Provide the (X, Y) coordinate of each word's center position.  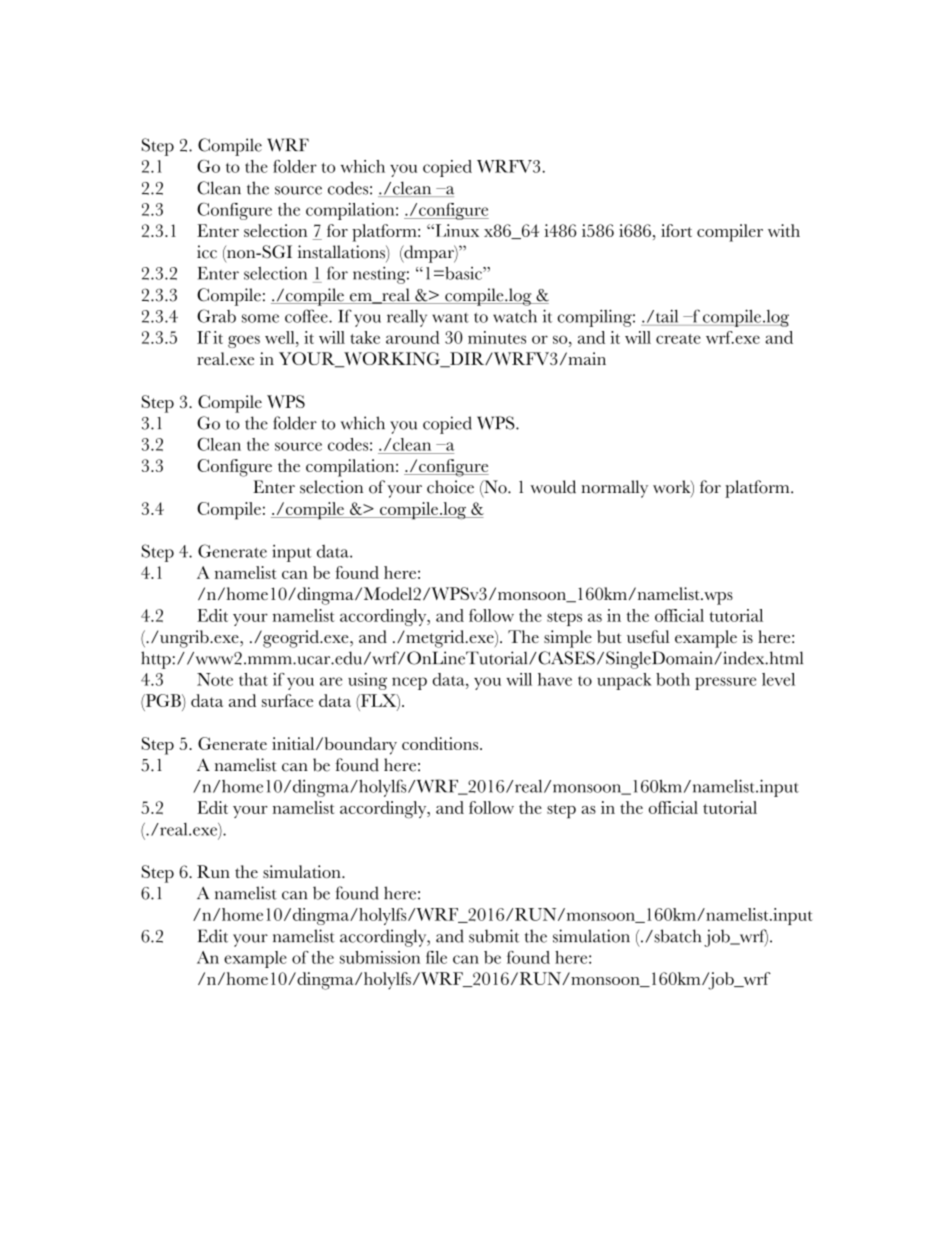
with (784, 230)
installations (342, 252)
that (253, 679)
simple (568, 639)
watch (515, 316)
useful (648, 636)
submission (380, 957)
